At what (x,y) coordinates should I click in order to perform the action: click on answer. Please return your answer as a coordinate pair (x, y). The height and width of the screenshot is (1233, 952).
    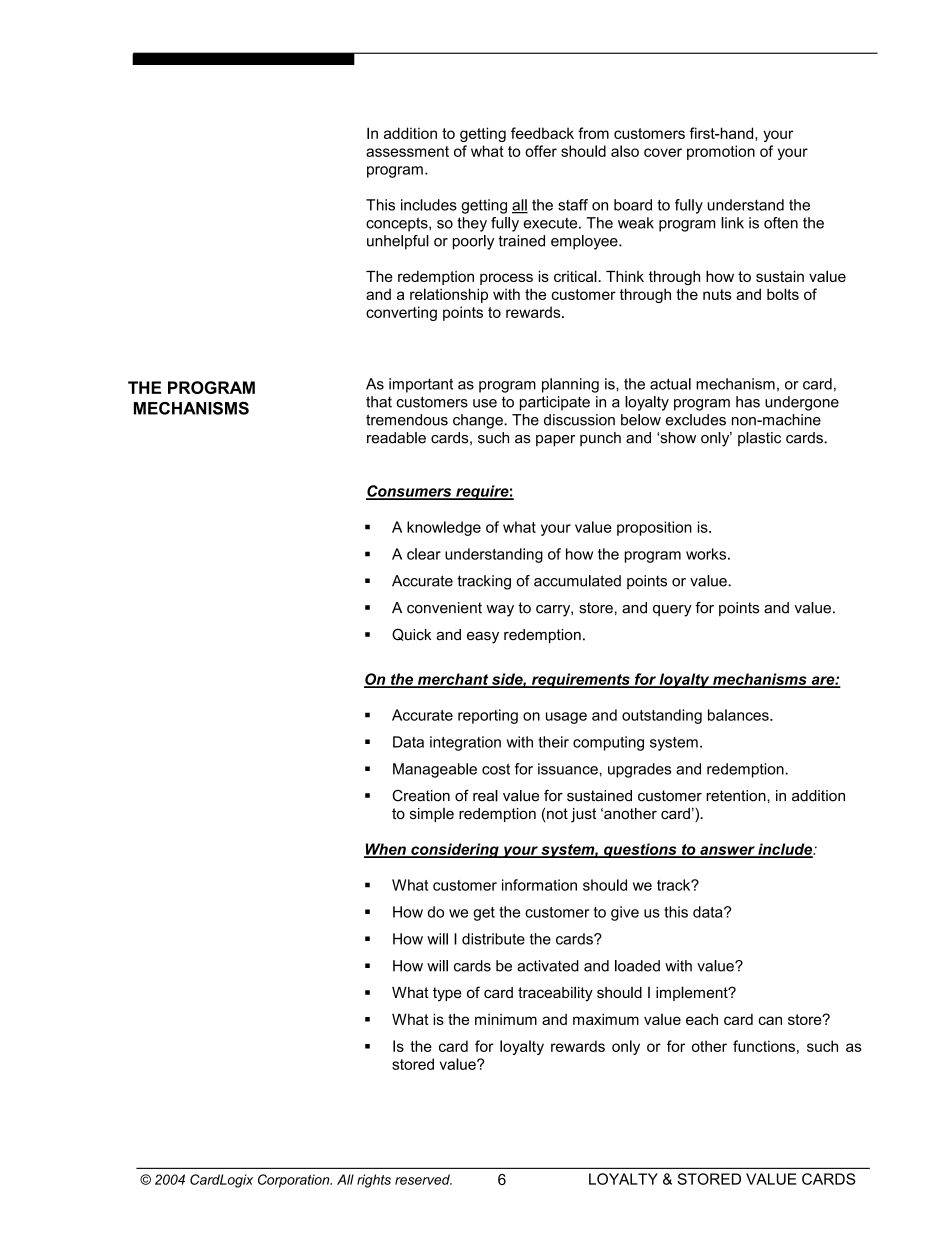
    Looking at the image, I should click on (727, 851).
